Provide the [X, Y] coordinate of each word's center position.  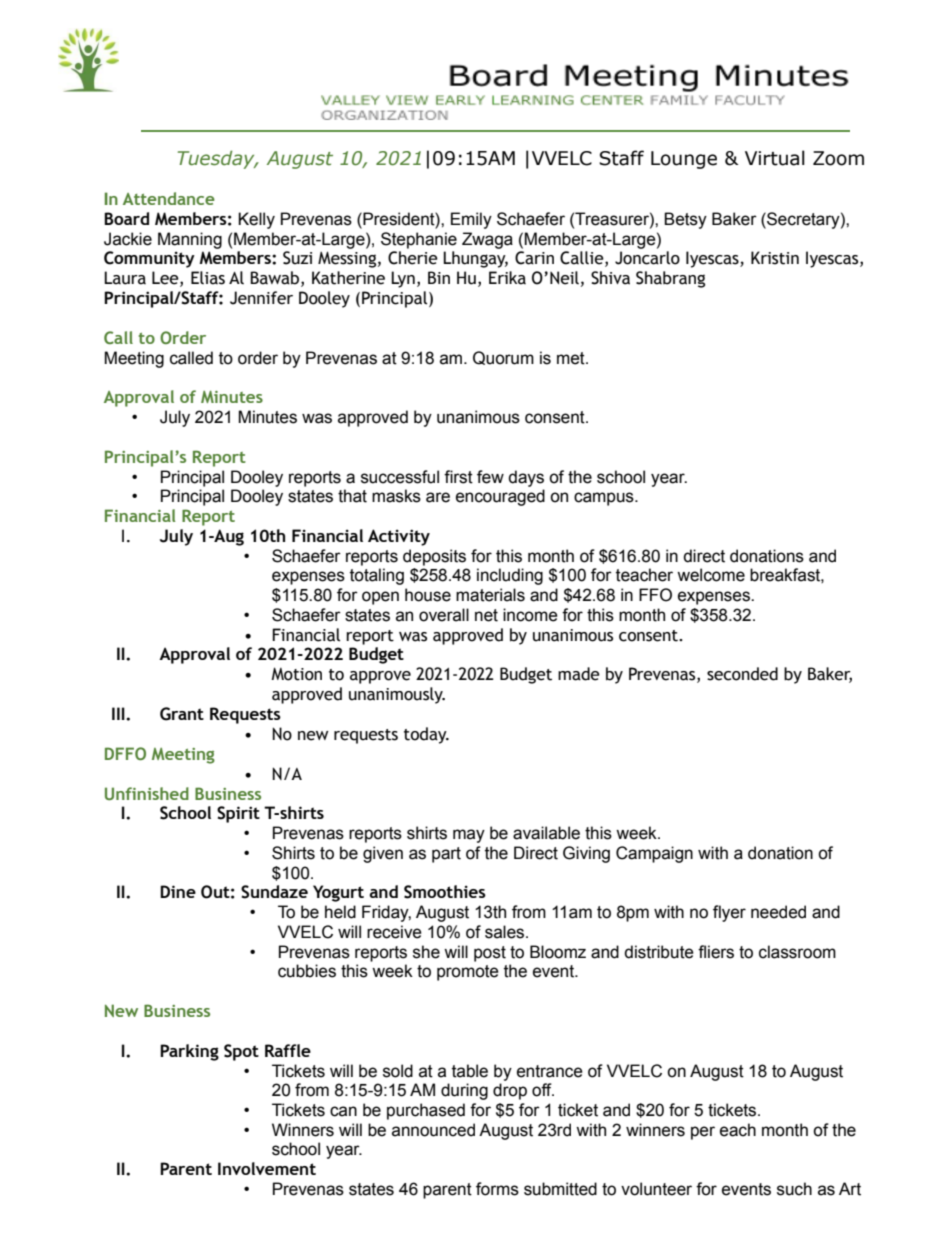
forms [497, 1189]
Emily [471, 220]
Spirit [238, 814]
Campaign [654, 854]
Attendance [169, 198]
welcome [711, 575]
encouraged [500, 497]
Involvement [267, 1168]
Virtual [775, 158]
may [469, 836]
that [352, 496]
